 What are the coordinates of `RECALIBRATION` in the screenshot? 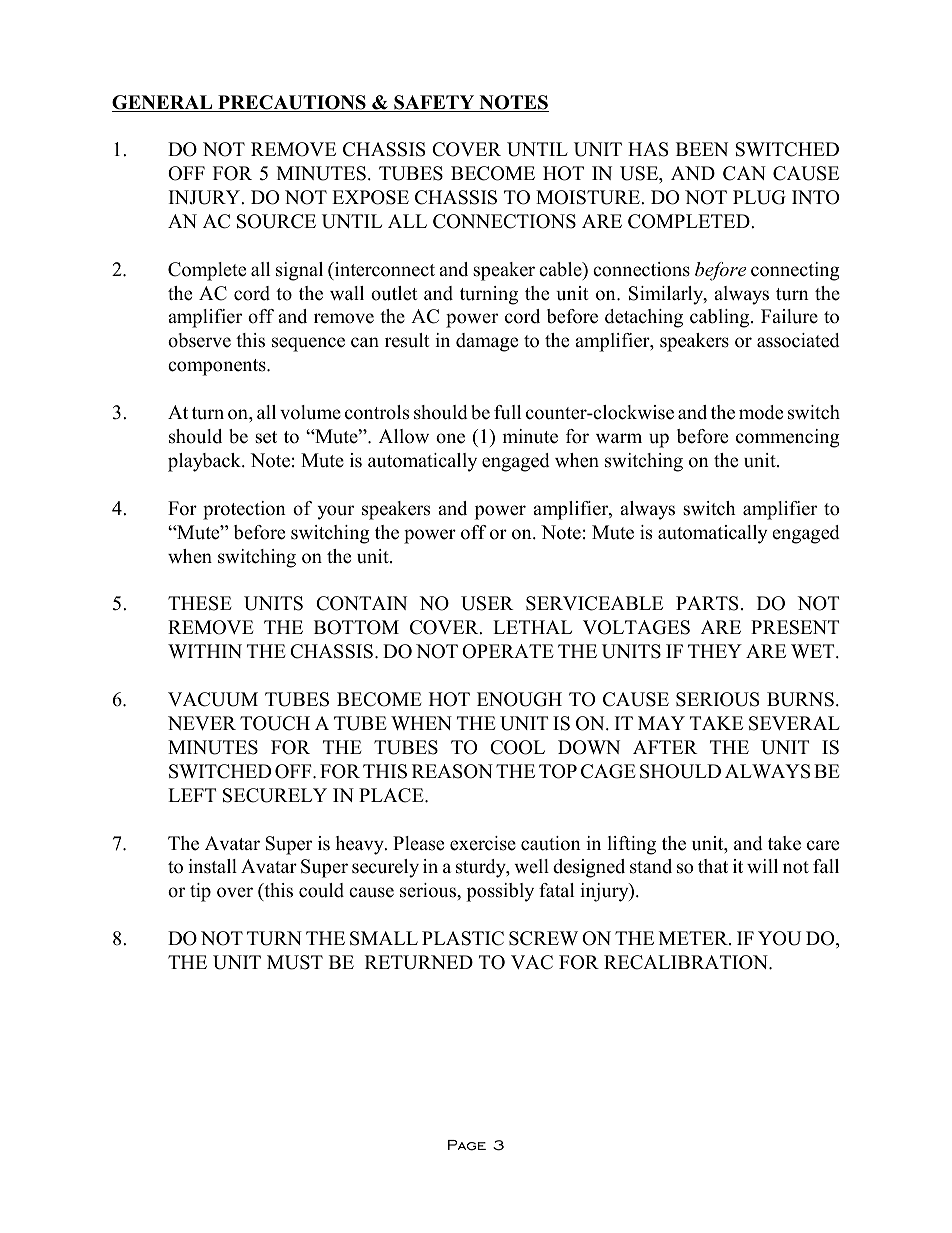 It's located at (687, 962).
